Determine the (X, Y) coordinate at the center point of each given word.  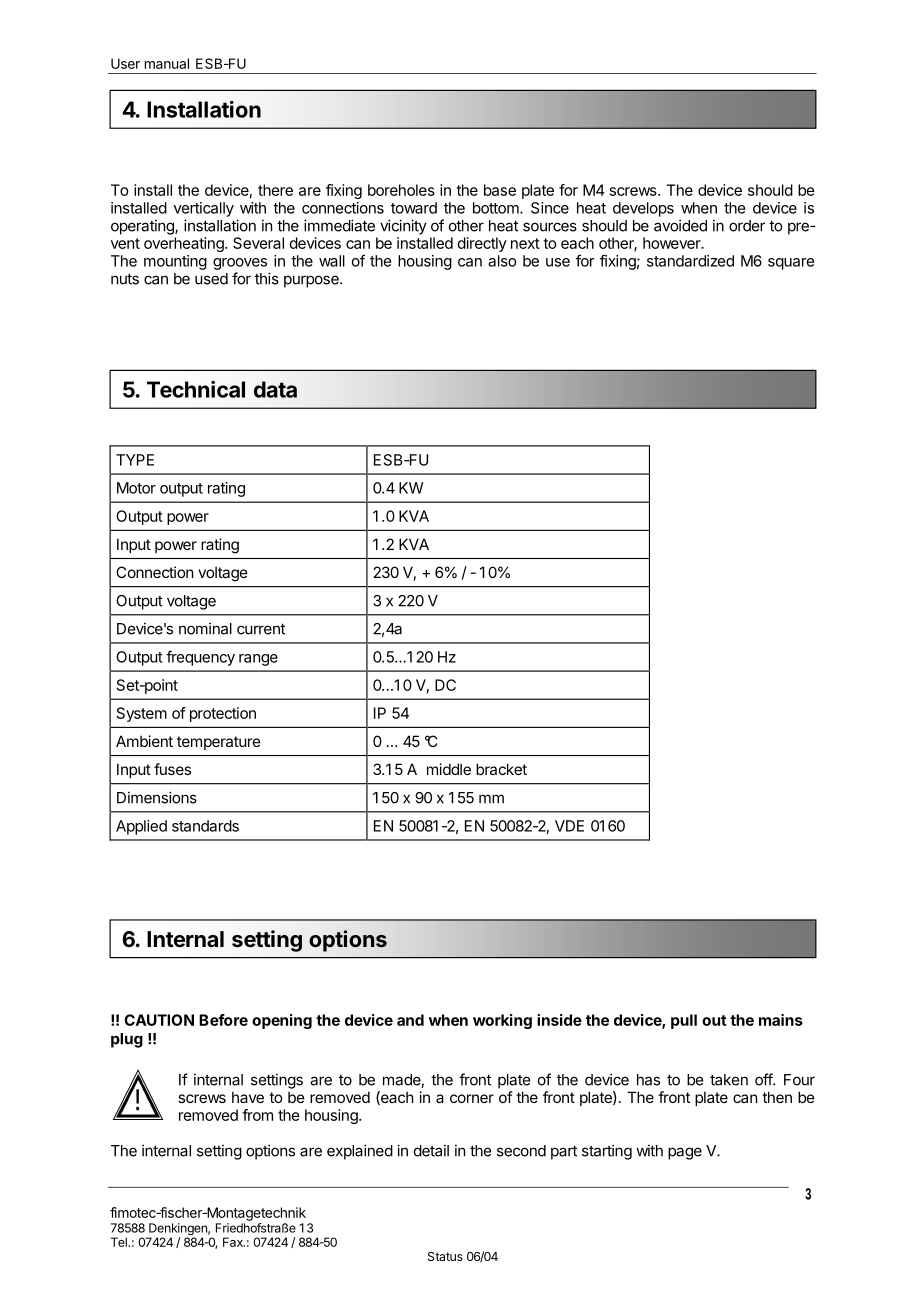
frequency (200, 658)
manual (167, 63)
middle (449, 769)
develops (643, 209)
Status (445, 1256)
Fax (234, 1242)
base (500, 190)
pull (684, 1021)
